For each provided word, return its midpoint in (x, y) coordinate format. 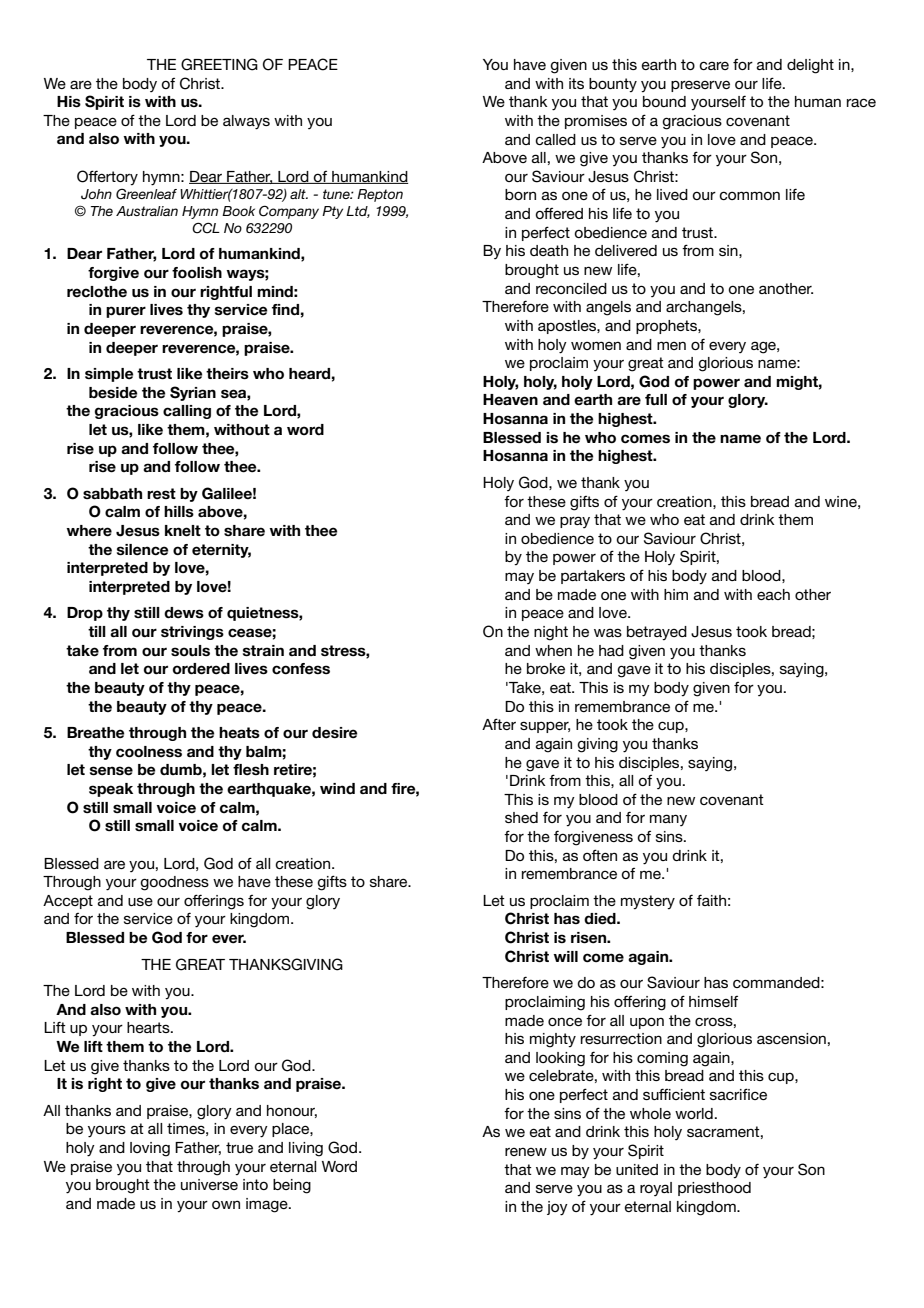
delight (810, 66)
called (555, 139)
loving (150, 1149)
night (551, 633)
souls (190, 650)
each (773, 594)
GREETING (219, 64)
